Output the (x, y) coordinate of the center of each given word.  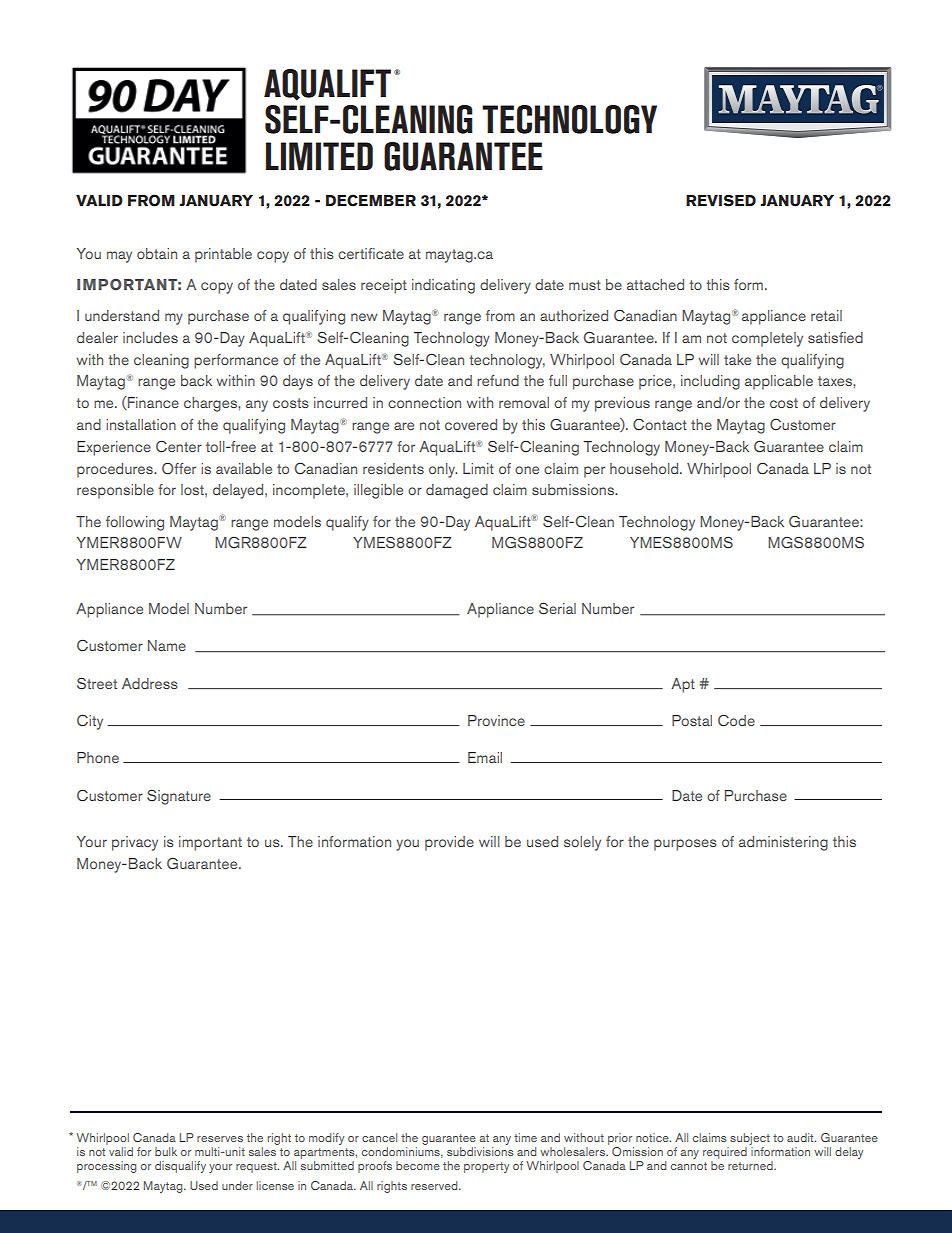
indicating (443, 286)
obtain (157, 253)
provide (449, 843)
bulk (166, 1151)
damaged (457, 491)
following (135, 523)
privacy (135, 843)
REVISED (721, 200)
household (645, 468)
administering (783, 843)
